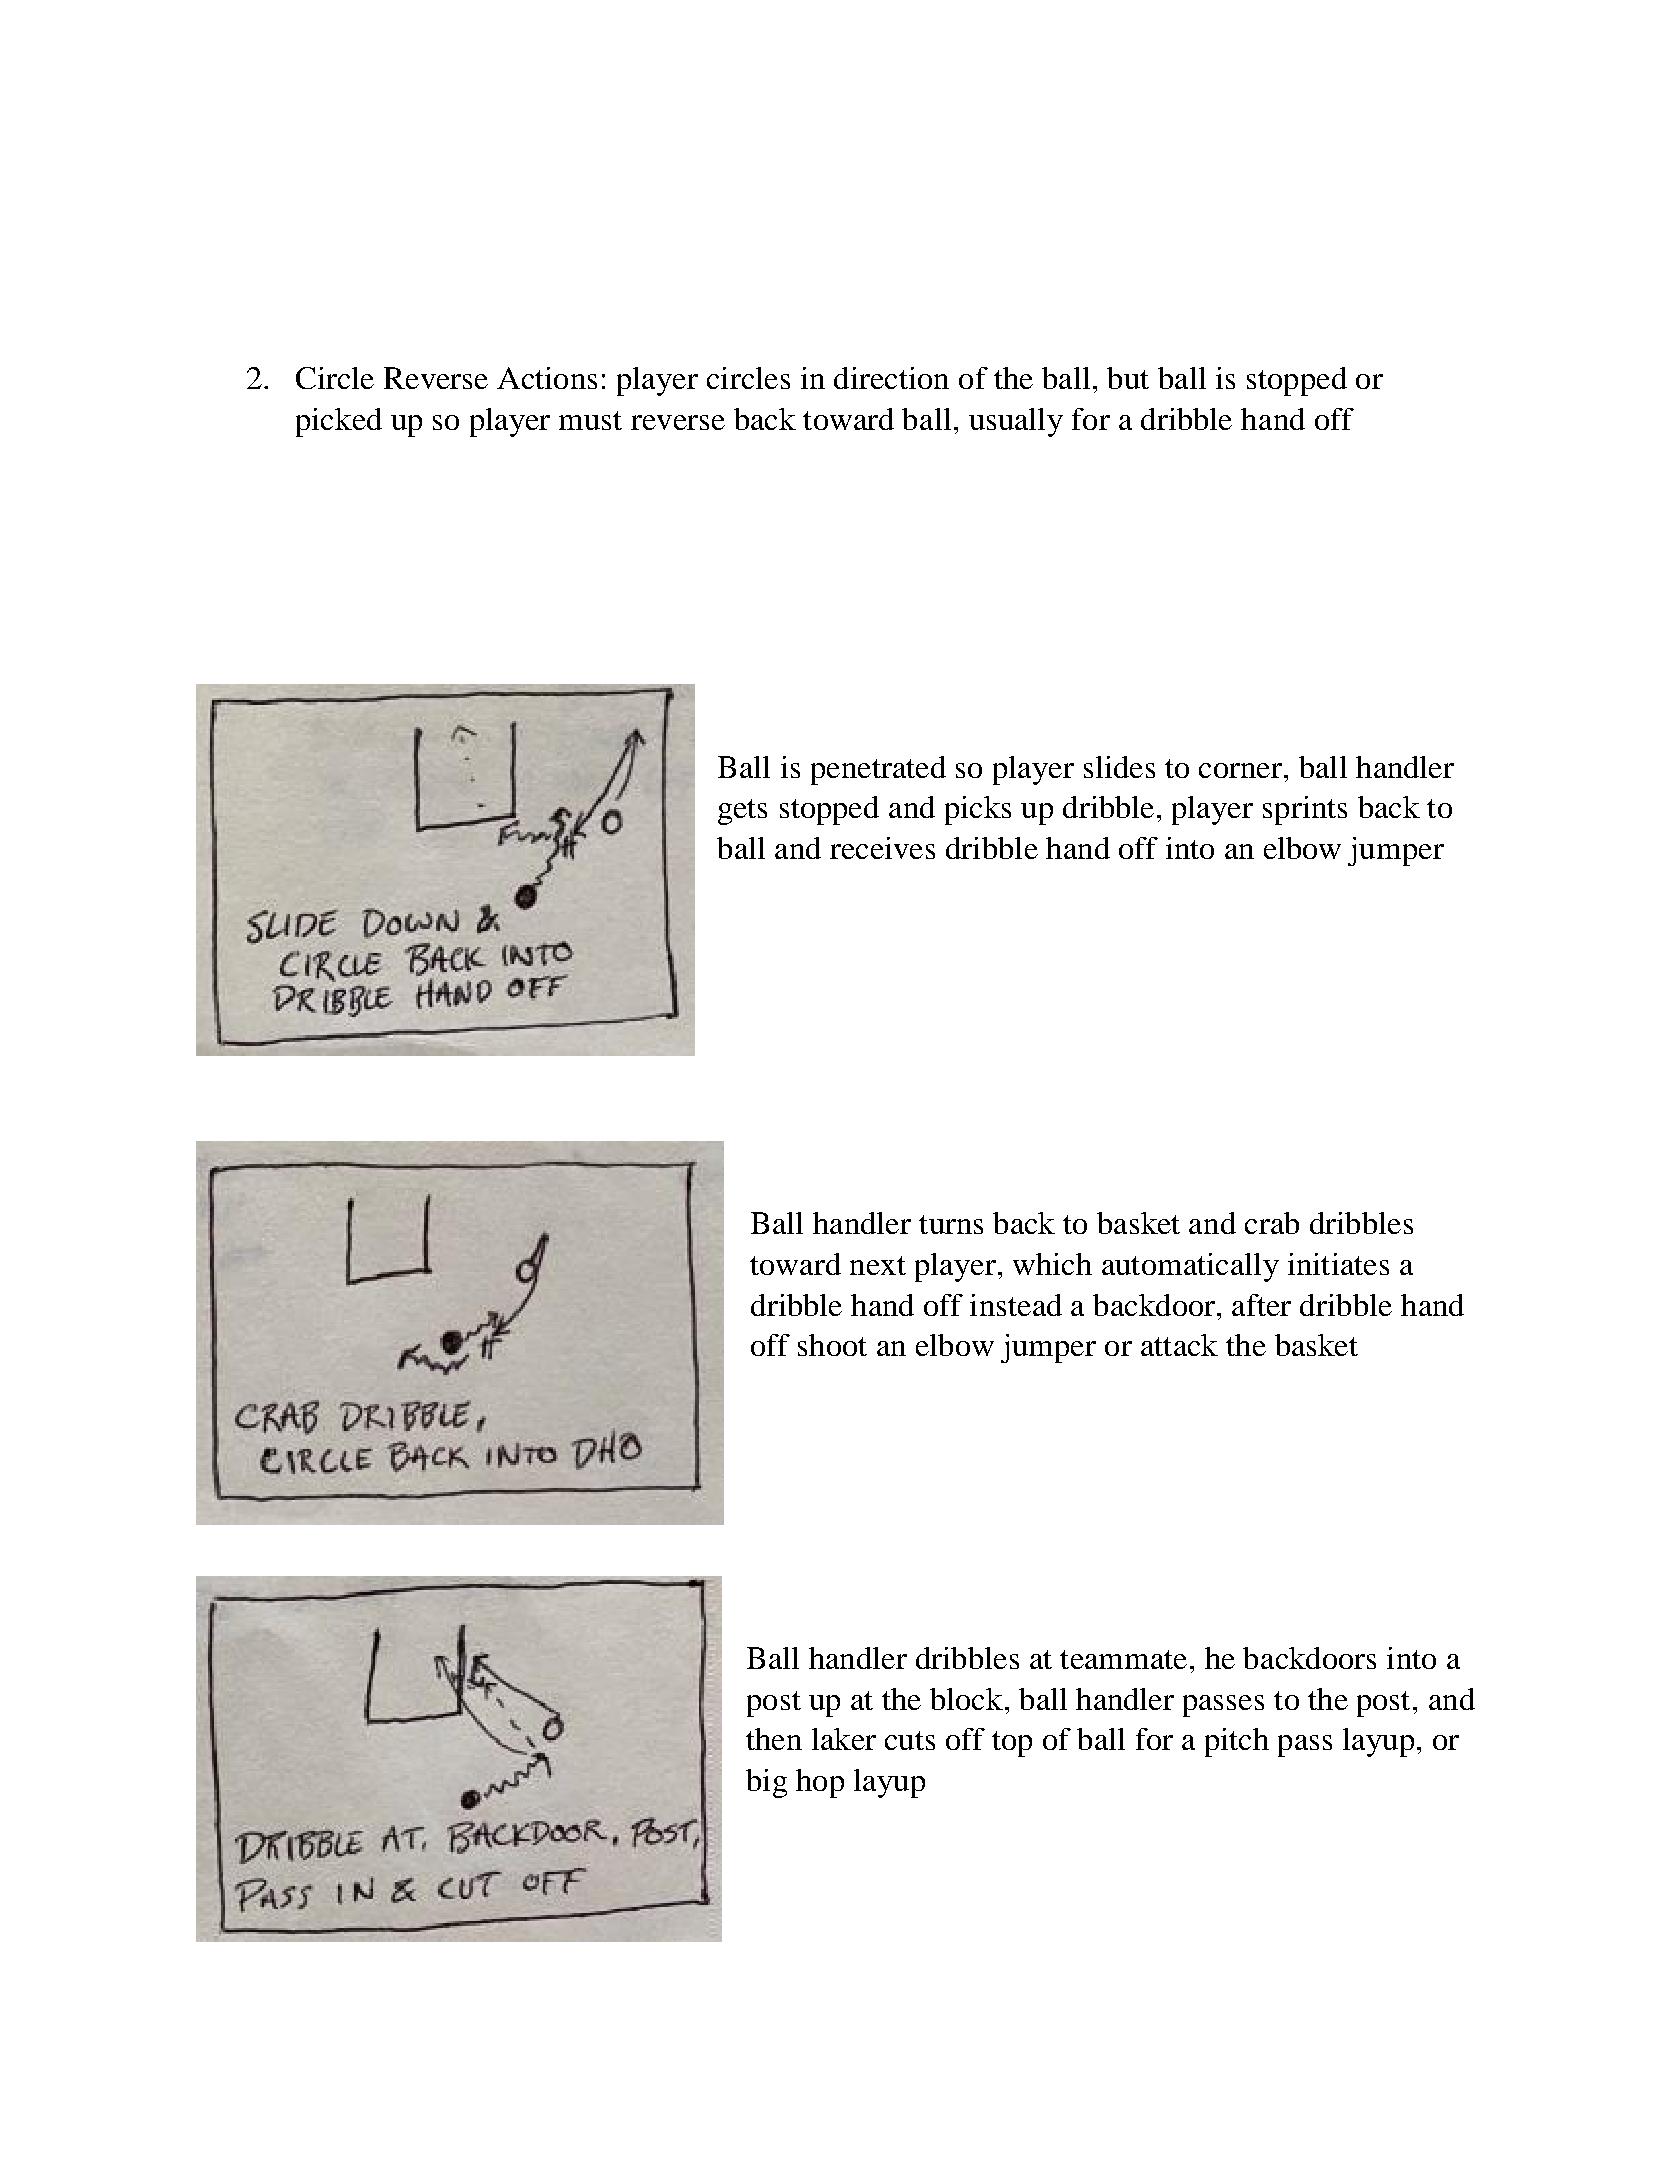 The image size is (1672, 2164). I want to click on big, so click(766, 1783).
